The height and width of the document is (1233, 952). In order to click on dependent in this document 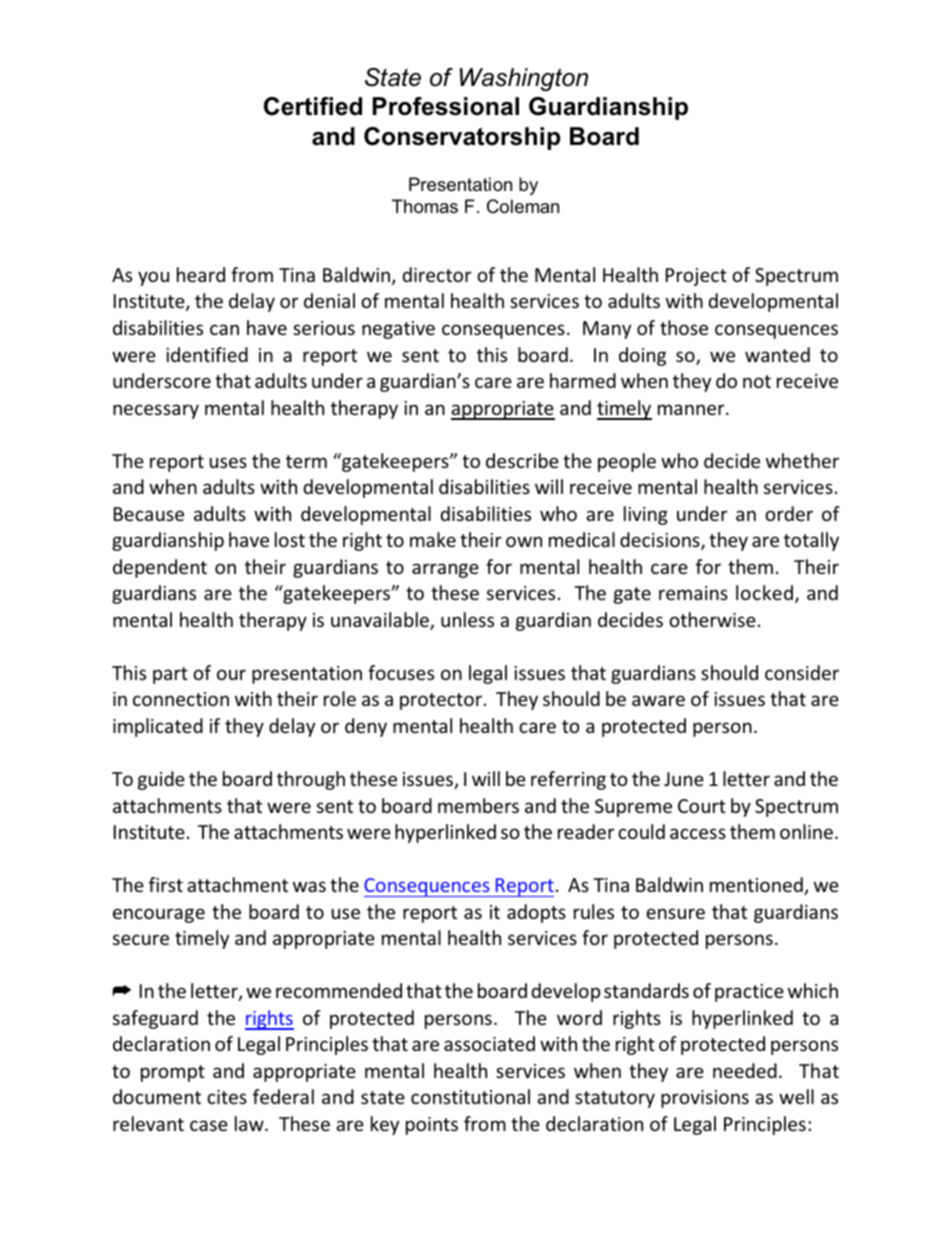, I will do `click(160, 568)`.
